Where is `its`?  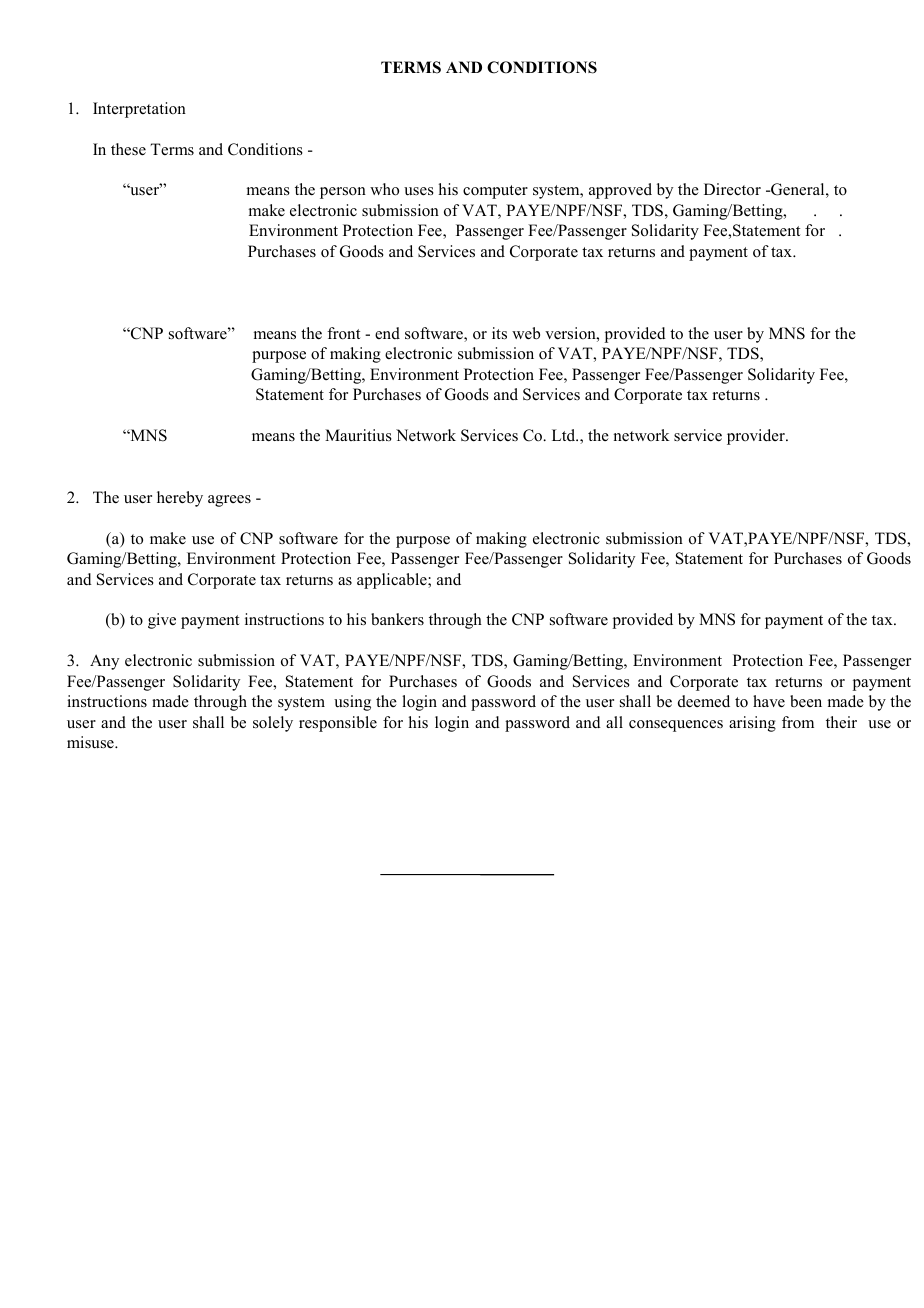
its is located at coordinates (499, 333).
